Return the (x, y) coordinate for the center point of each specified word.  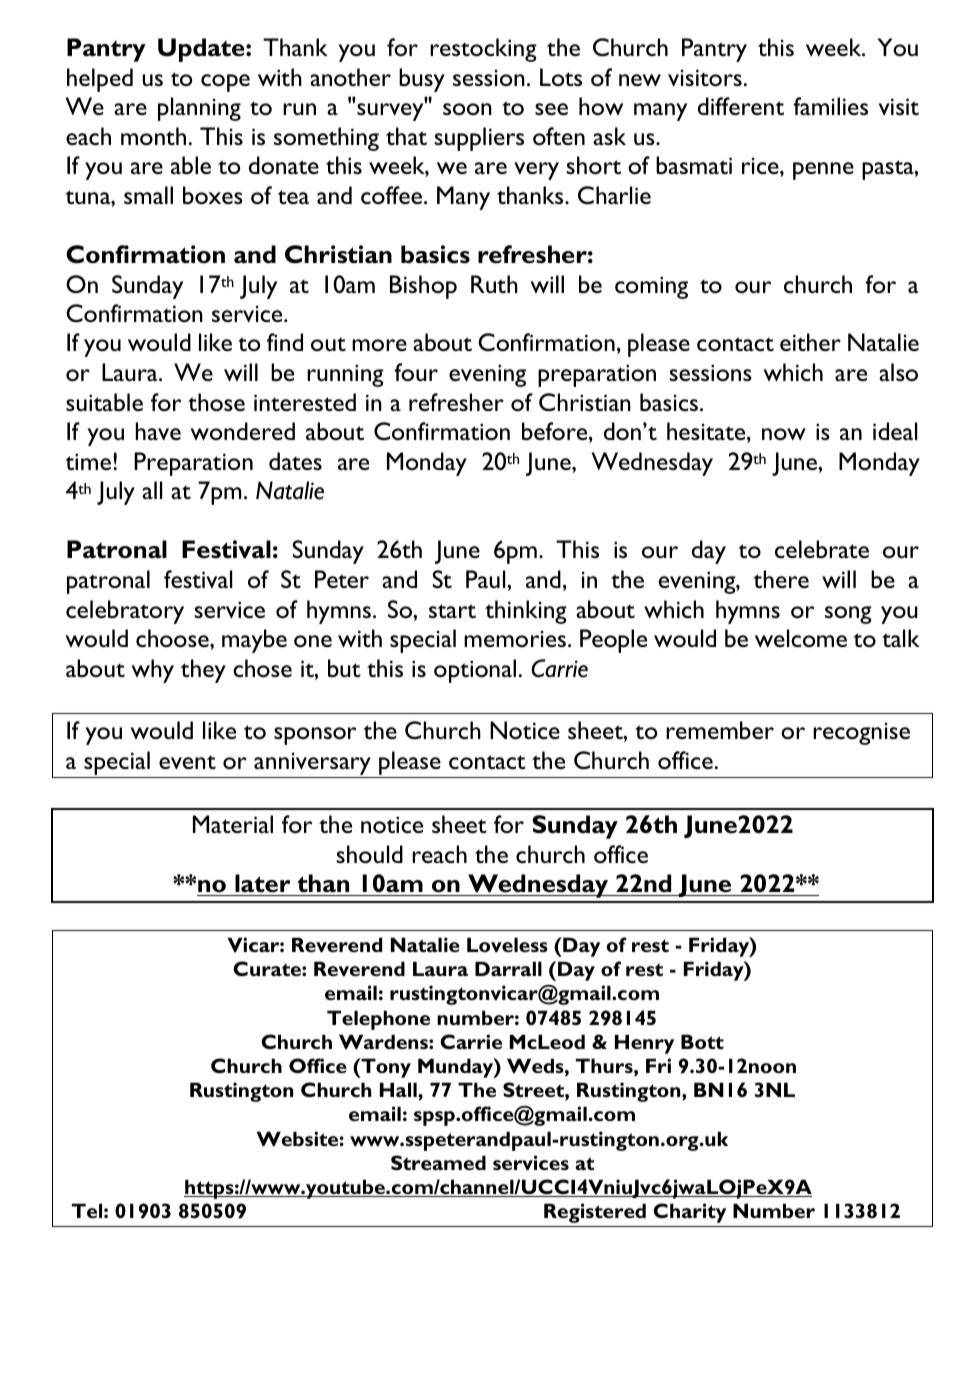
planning (199, 109)
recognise (861, 733)
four (416, 372)
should (369, 854)
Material (233, 824)
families (830, 106)
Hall (399, 1089)
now (784, 434)
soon (467, 109)
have (158, 431)
